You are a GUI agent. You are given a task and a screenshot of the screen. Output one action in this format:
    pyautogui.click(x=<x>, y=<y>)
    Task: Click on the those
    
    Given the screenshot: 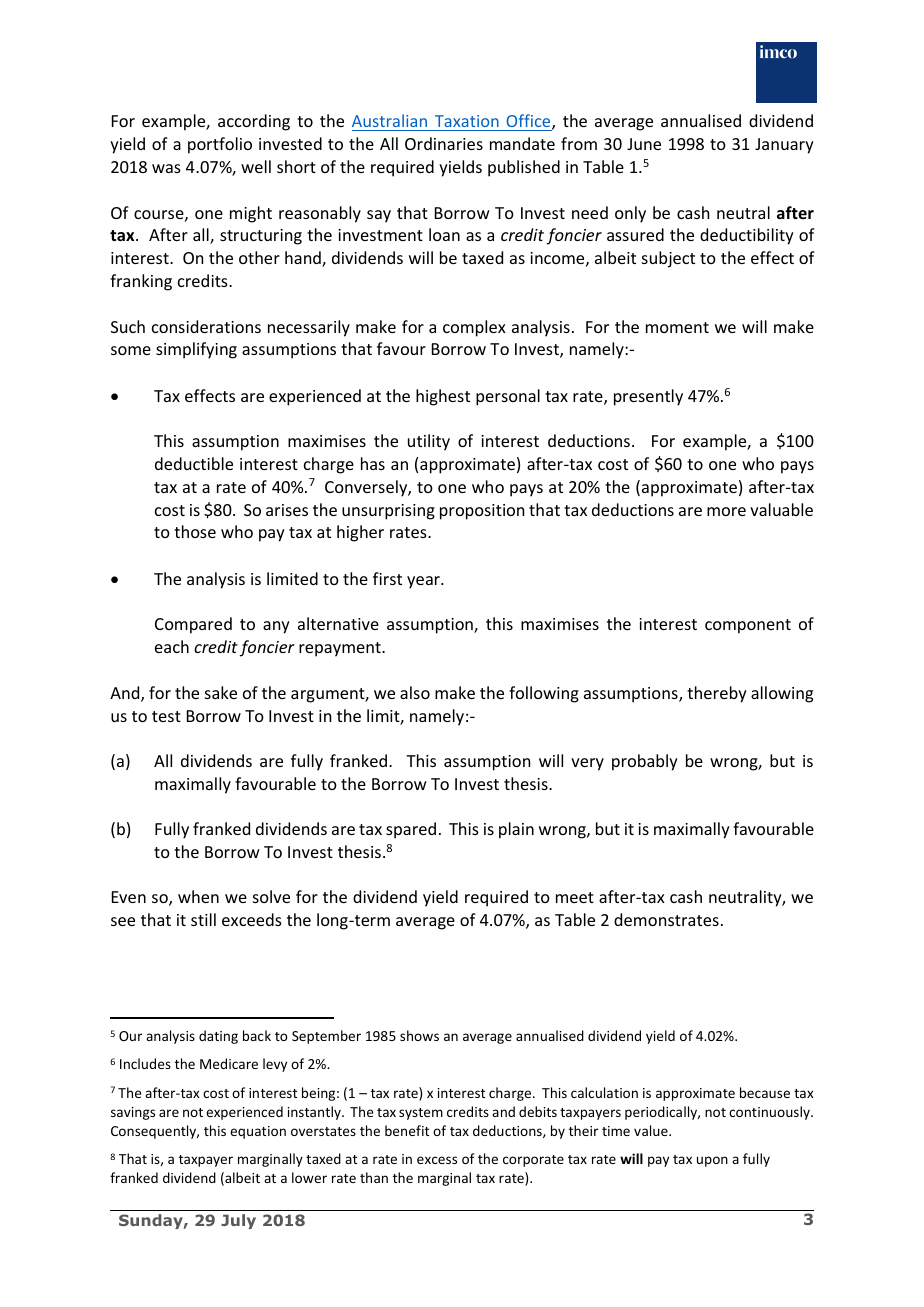 What is the action you would take?
    pyautogui.click(x=195, y=531)
